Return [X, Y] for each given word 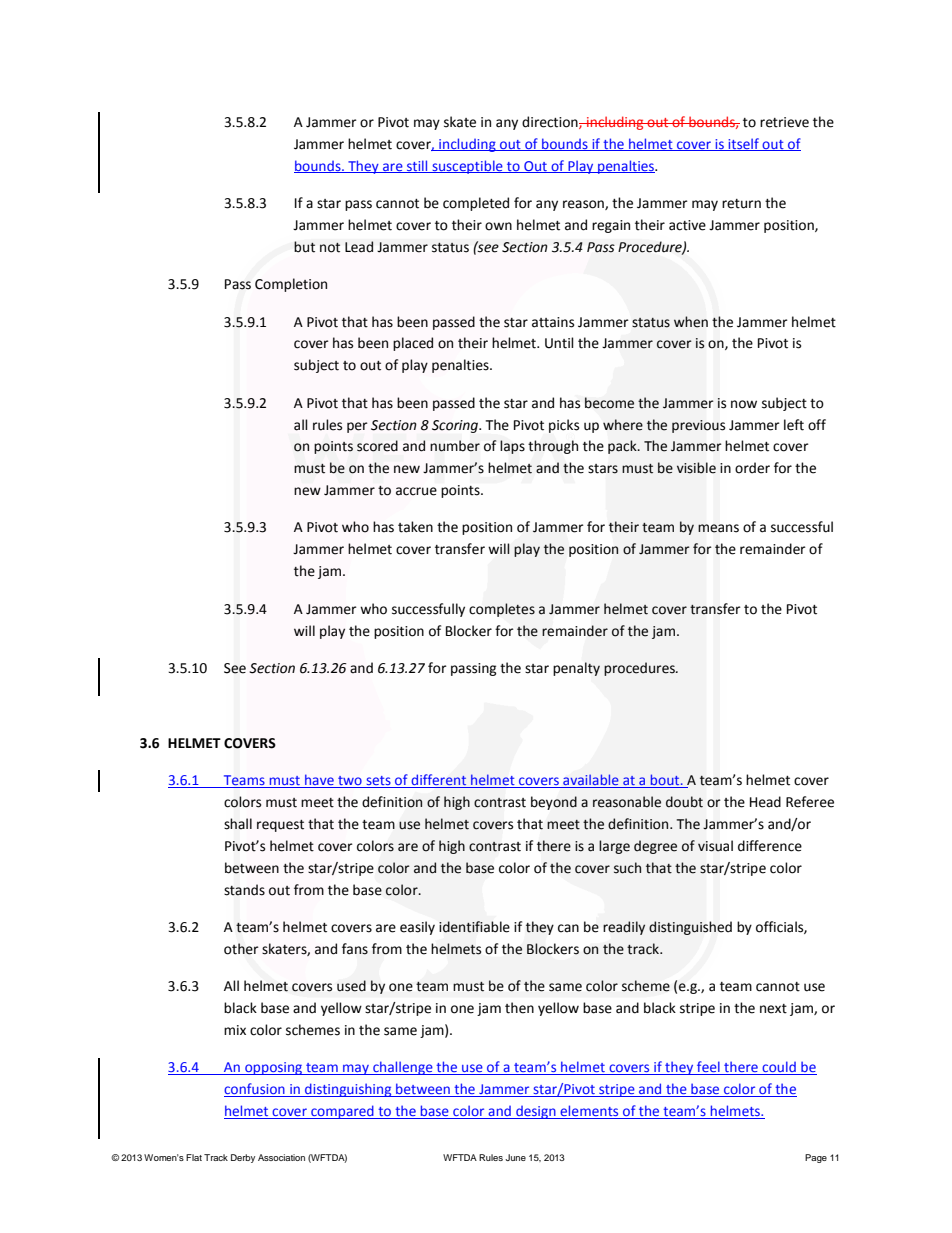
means [718, 528]
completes [502, 610]
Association [281, 1157]
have [319, 781]
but [304, 247]
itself [744, 144]
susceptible [467, 167]
